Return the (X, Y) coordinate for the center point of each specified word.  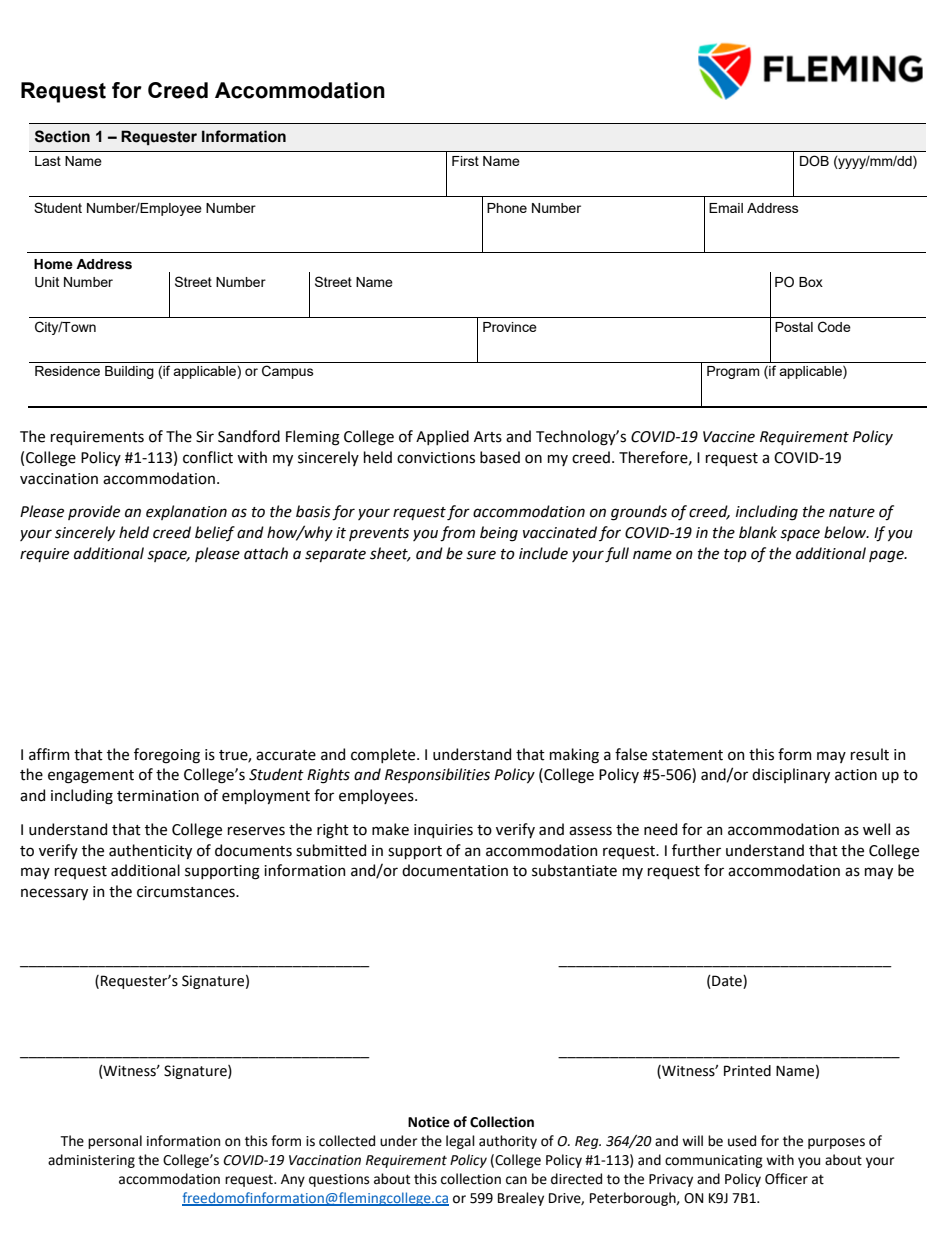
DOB (814, 161)
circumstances (187, 892)
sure (481, 555)
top (735, 555)
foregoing (167, 756)
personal (115, 1142)
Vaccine (729, 437)
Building (129, 372)
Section (62, 136)
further (696, 850)
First (465, 161)
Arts (488, 437)
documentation (455, 870)
